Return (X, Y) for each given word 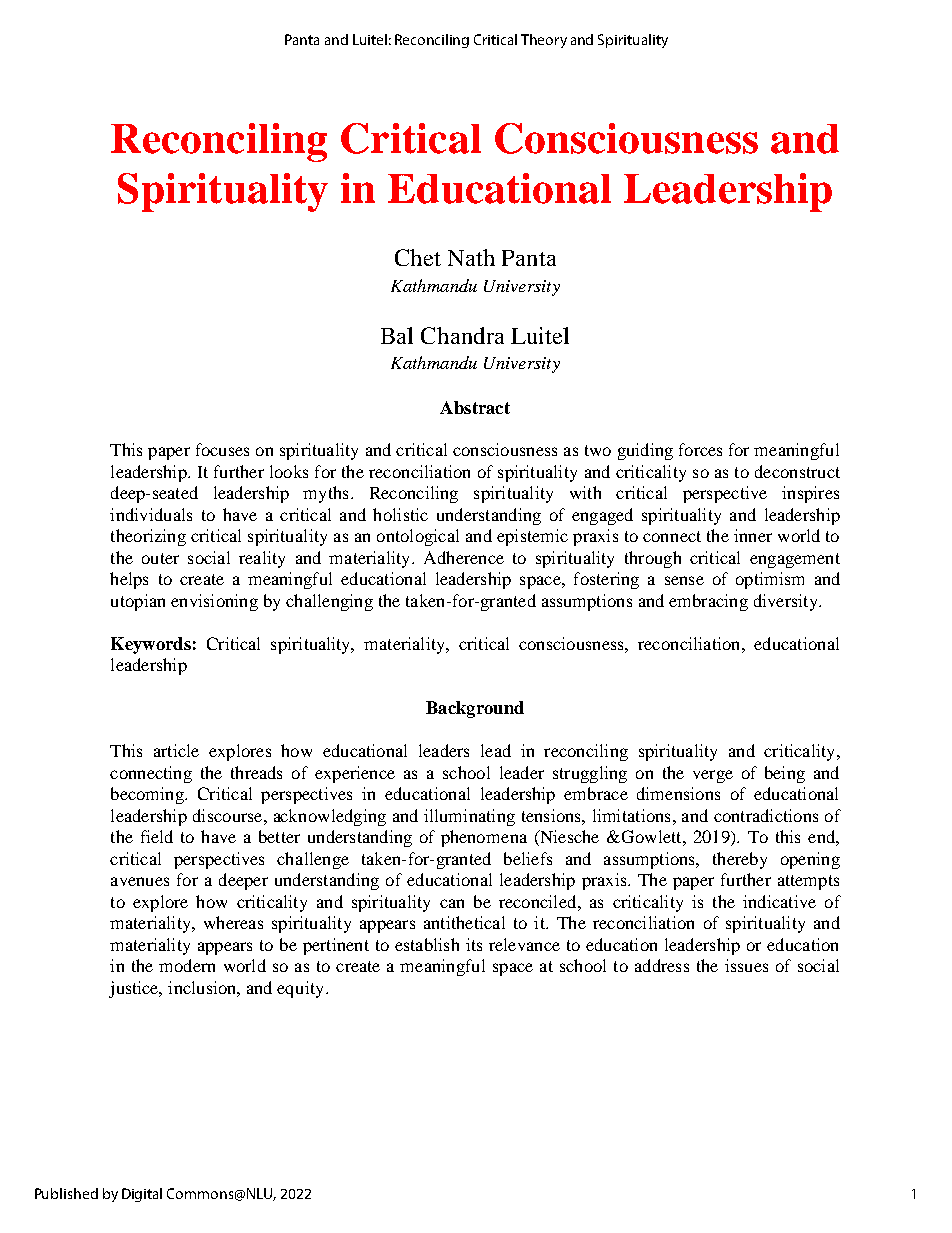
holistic (400, 514)
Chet (418, 257)
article (176, 750)
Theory (544, 41)
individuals (151, 514)
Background (475, 709)
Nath (471, 257)
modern (187, 965)
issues (746, 965)
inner (753, 535)
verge (713, 776)
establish (427, 944)
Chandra (462, 335)
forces (700, 449)
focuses (222, 449)
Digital (142, 1195)
